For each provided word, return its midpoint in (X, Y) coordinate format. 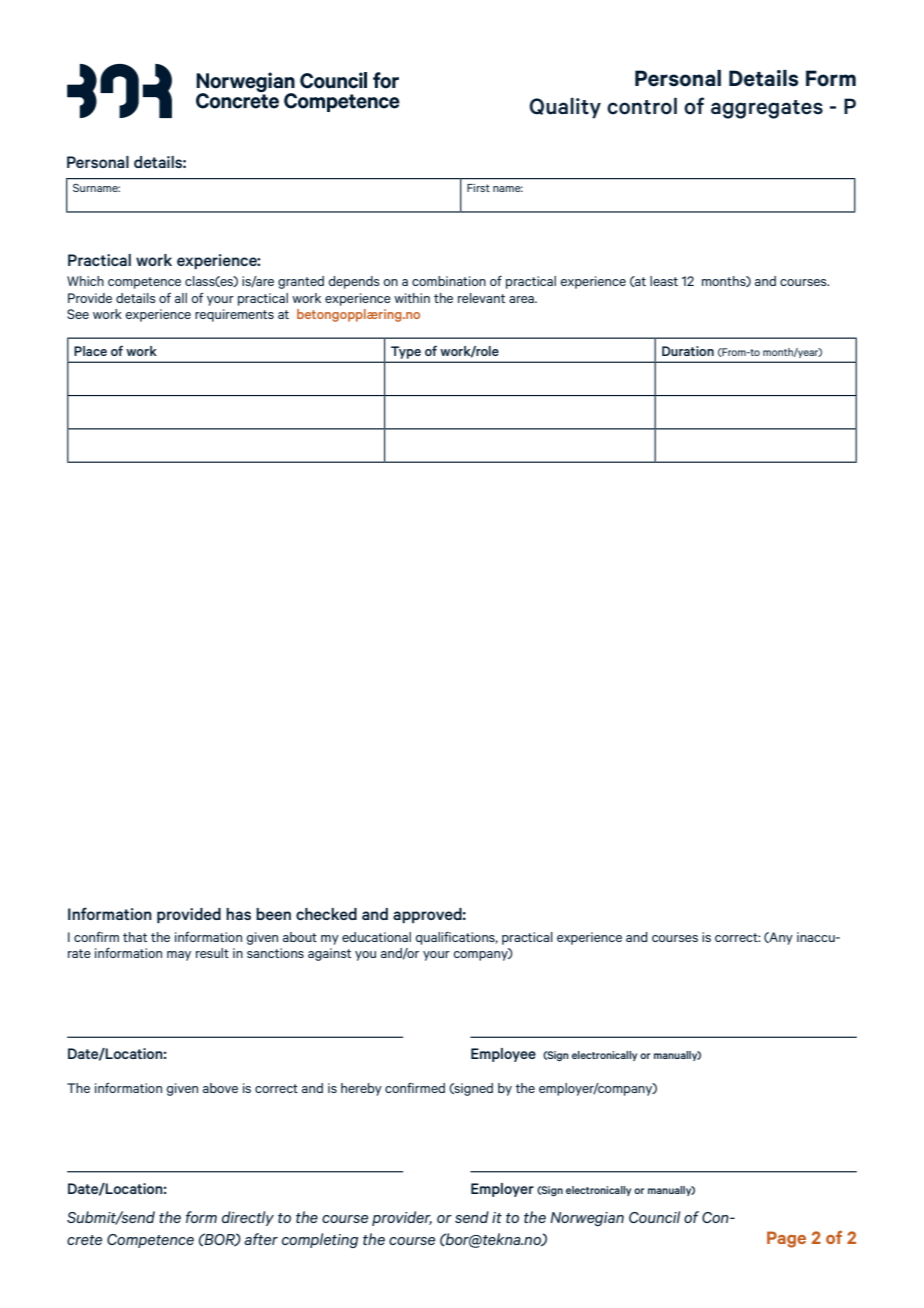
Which (85, 281)
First (478, 188)
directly (248, 1218)
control (642, 106)
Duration (688, 351)
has (238, 914)
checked (326, 914)
